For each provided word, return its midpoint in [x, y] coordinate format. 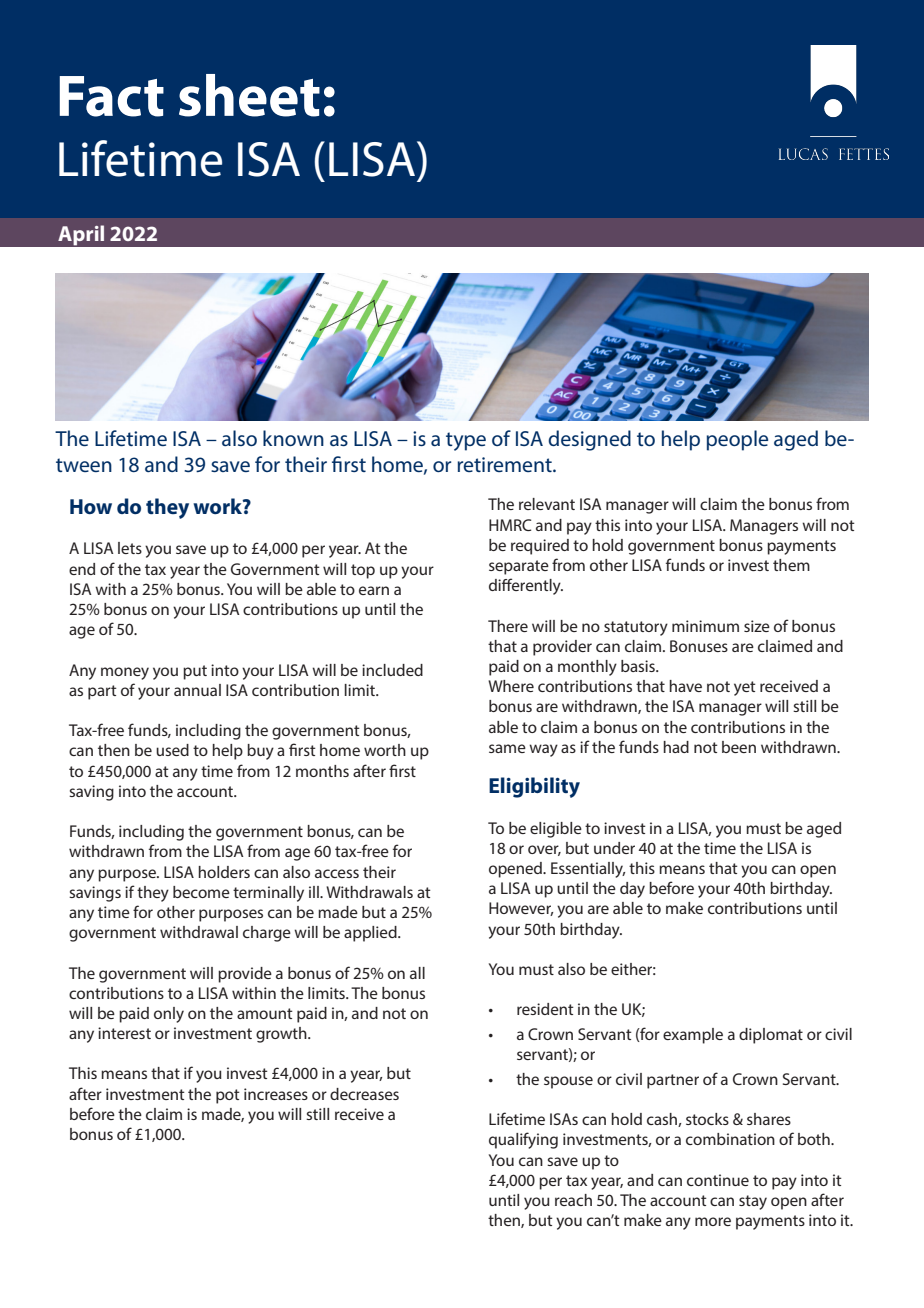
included [392, 670]
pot [228, 1096]
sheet [249, 95]
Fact [111, 96]
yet [745, 688]
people [737, 440]
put [195, 672]
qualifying [523, 1140]
